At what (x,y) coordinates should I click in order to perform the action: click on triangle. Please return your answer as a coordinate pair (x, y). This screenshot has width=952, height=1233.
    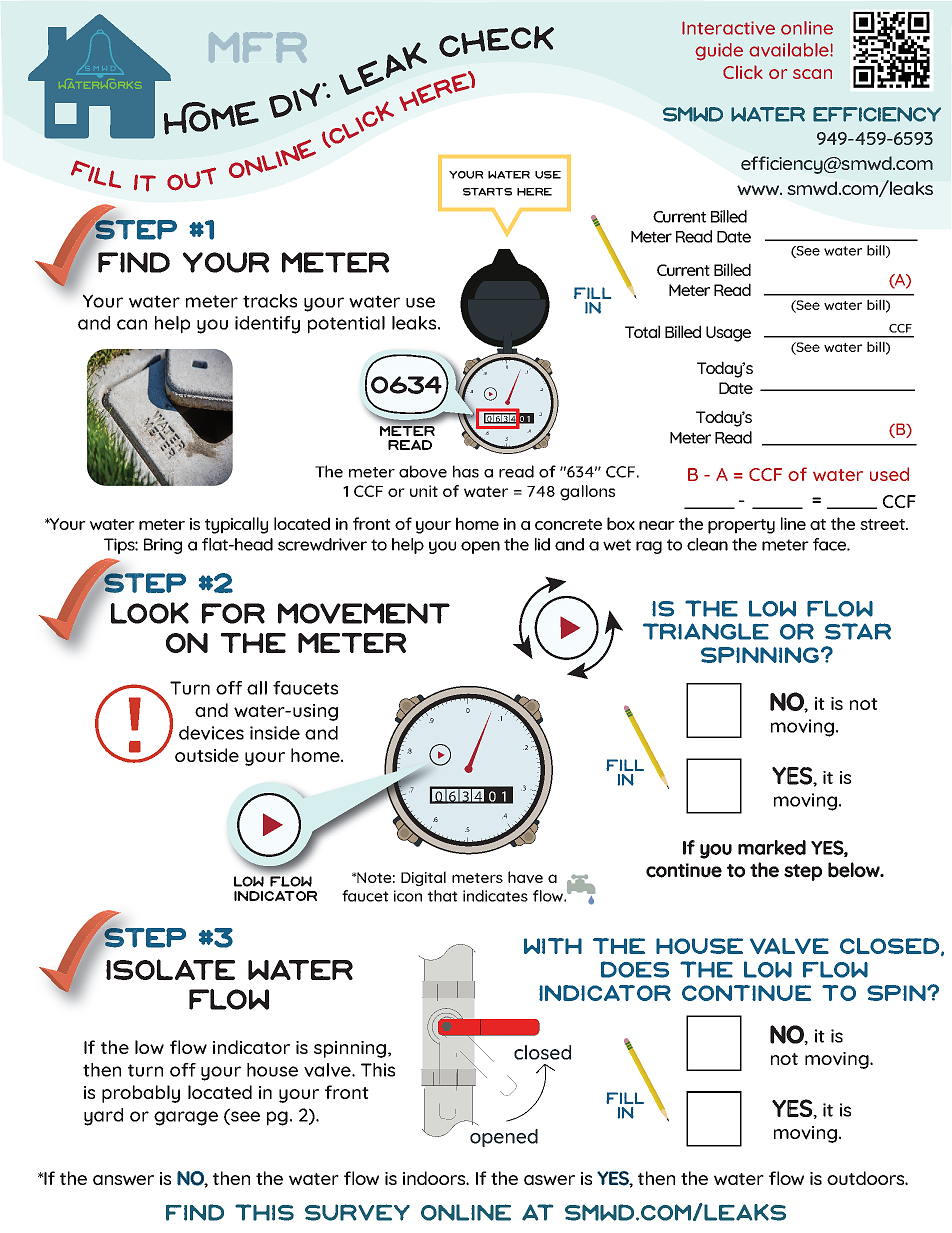
    Looking at the image, I should click on (706, 631).
